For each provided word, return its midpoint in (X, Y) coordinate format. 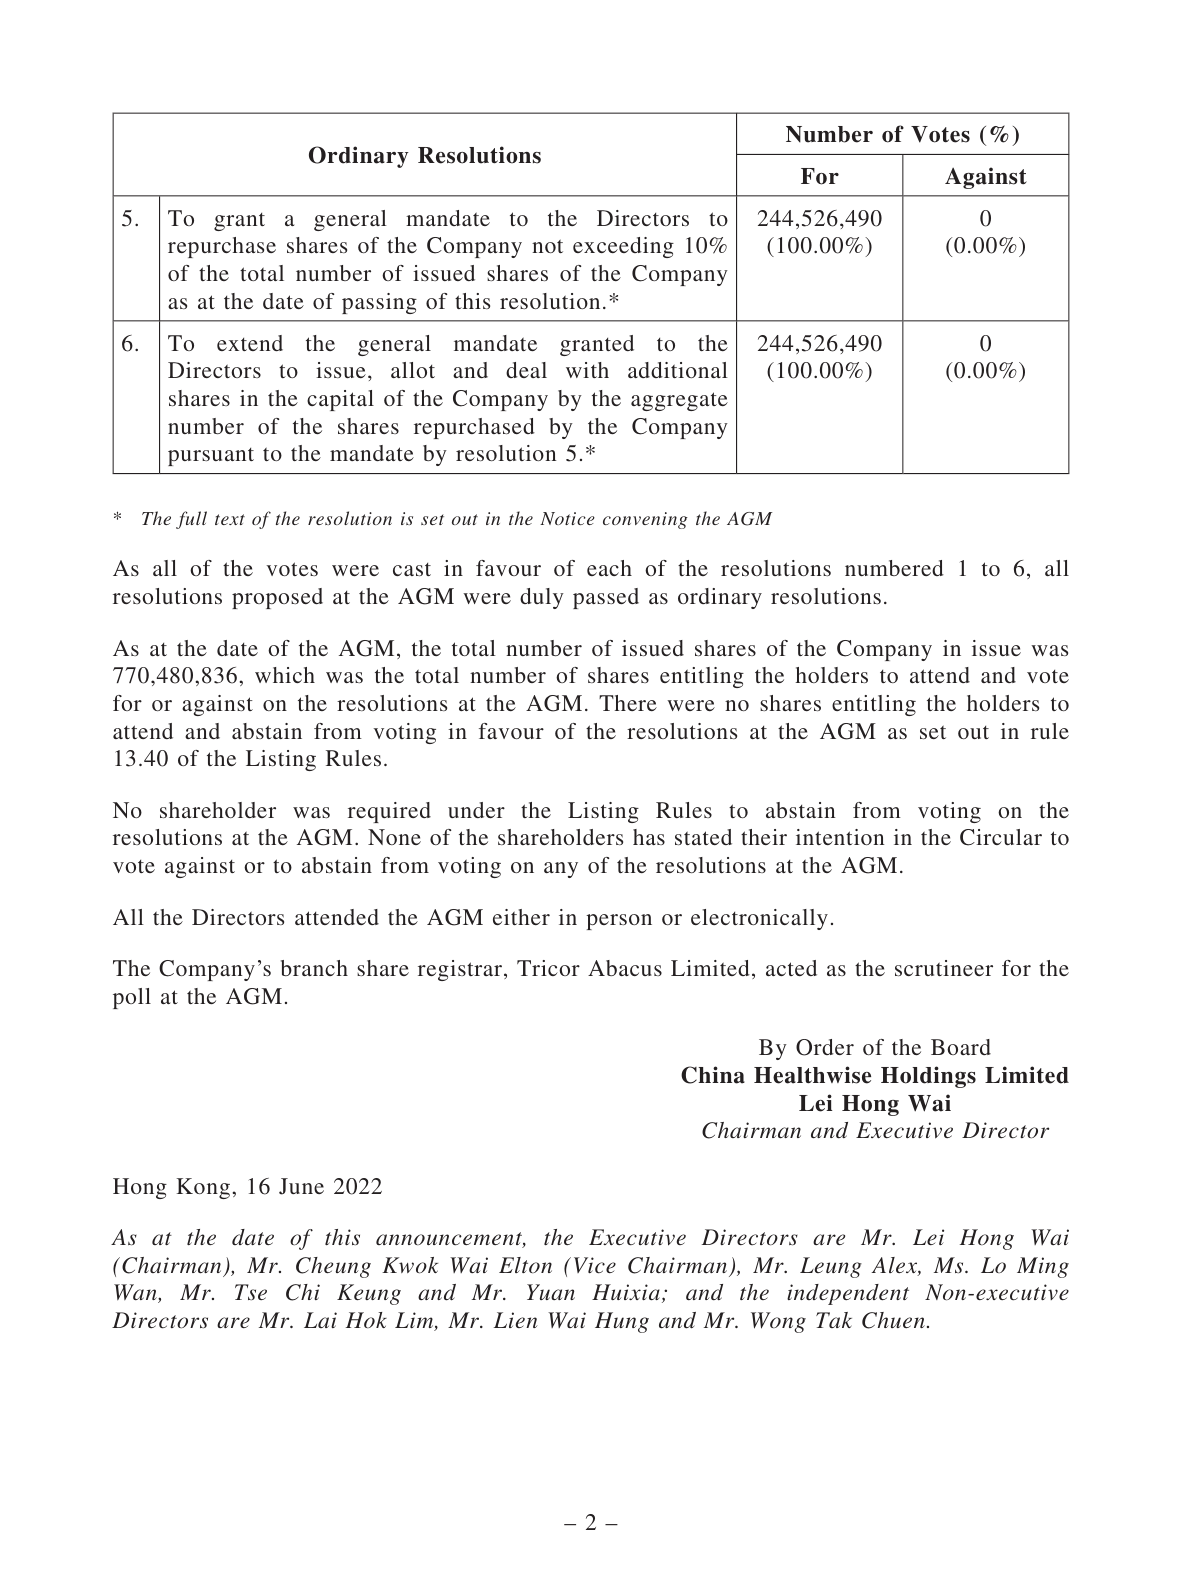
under (476, 810)
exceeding (623, 247)
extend (250, 343)
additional (678, 370)
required (389, 812)
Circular (1001, 837)
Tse (251, 1292)
